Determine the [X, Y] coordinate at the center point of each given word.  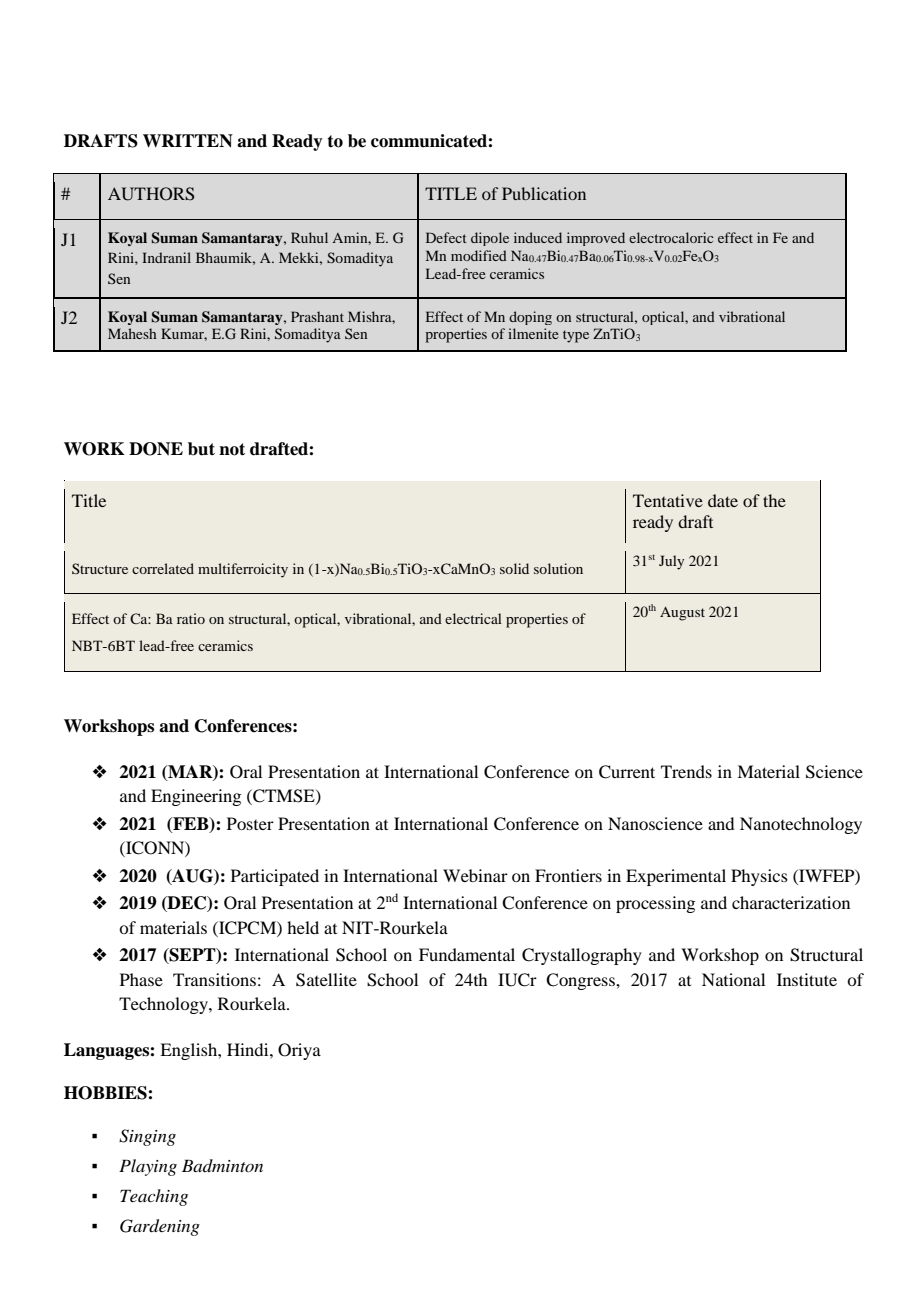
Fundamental [467, 954]
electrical [473, 618]
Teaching [154, 1197]
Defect [446, 237]
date [723, 500]
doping [530, 318]
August [682, 614]
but [201, 449]
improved [596, 239]
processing [655, 904]
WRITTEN [188, 141]
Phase [141, 979]
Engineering [196, 797]
